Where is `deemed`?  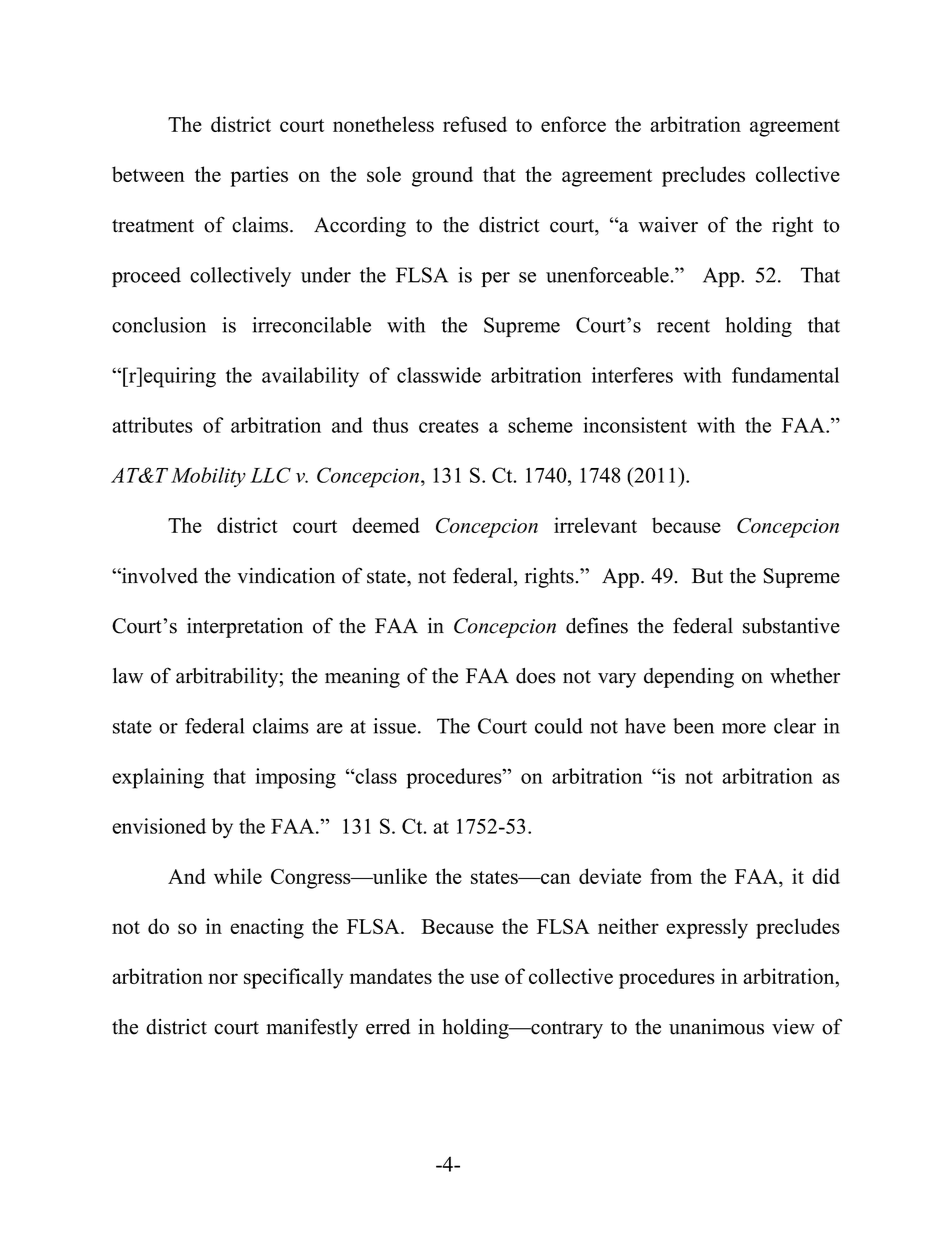
deemed is located at coordinates (386, 525).
